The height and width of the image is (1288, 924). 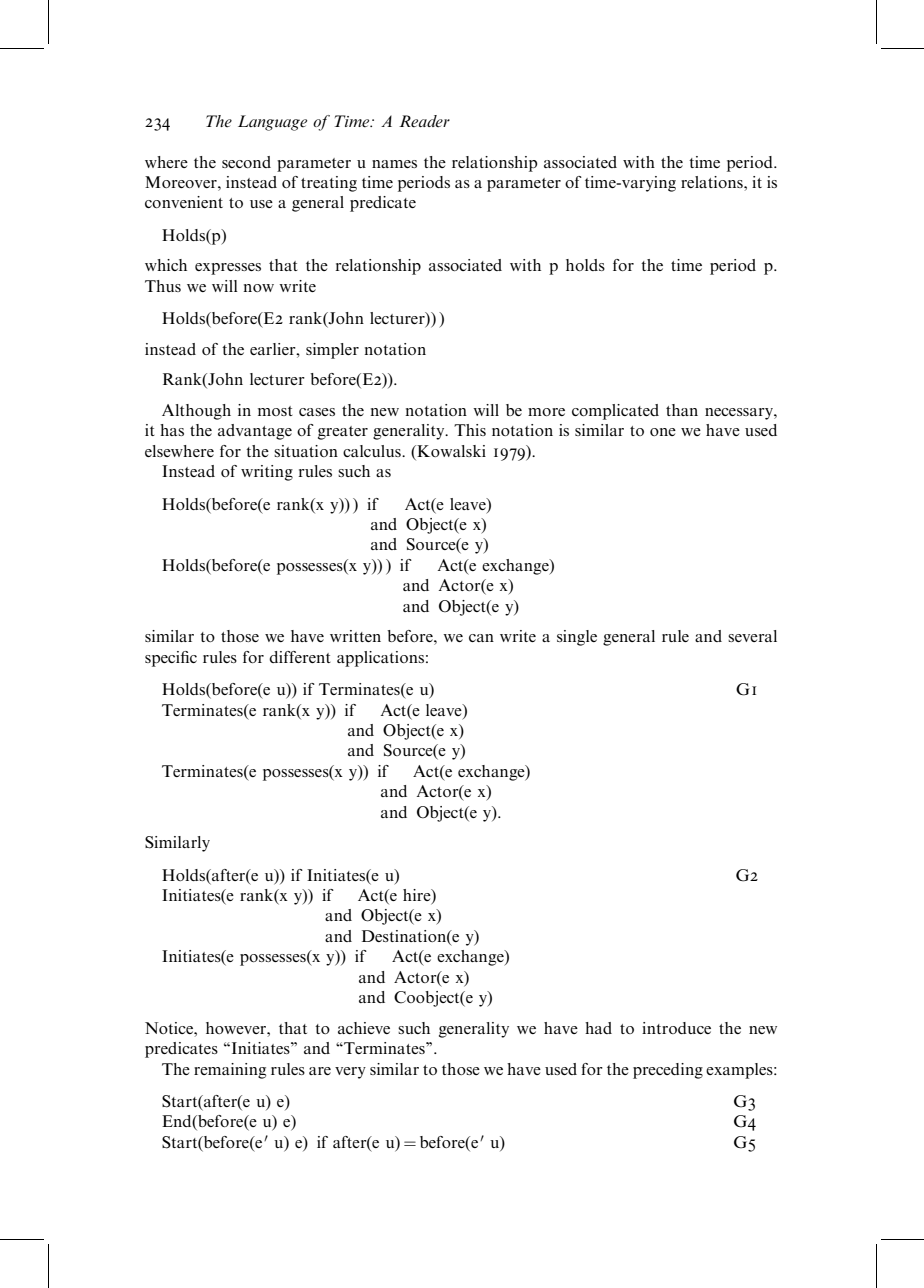 What do you see at coordinates (300, 657) in the image?
I see `different` at bounding box center [300, 657].
